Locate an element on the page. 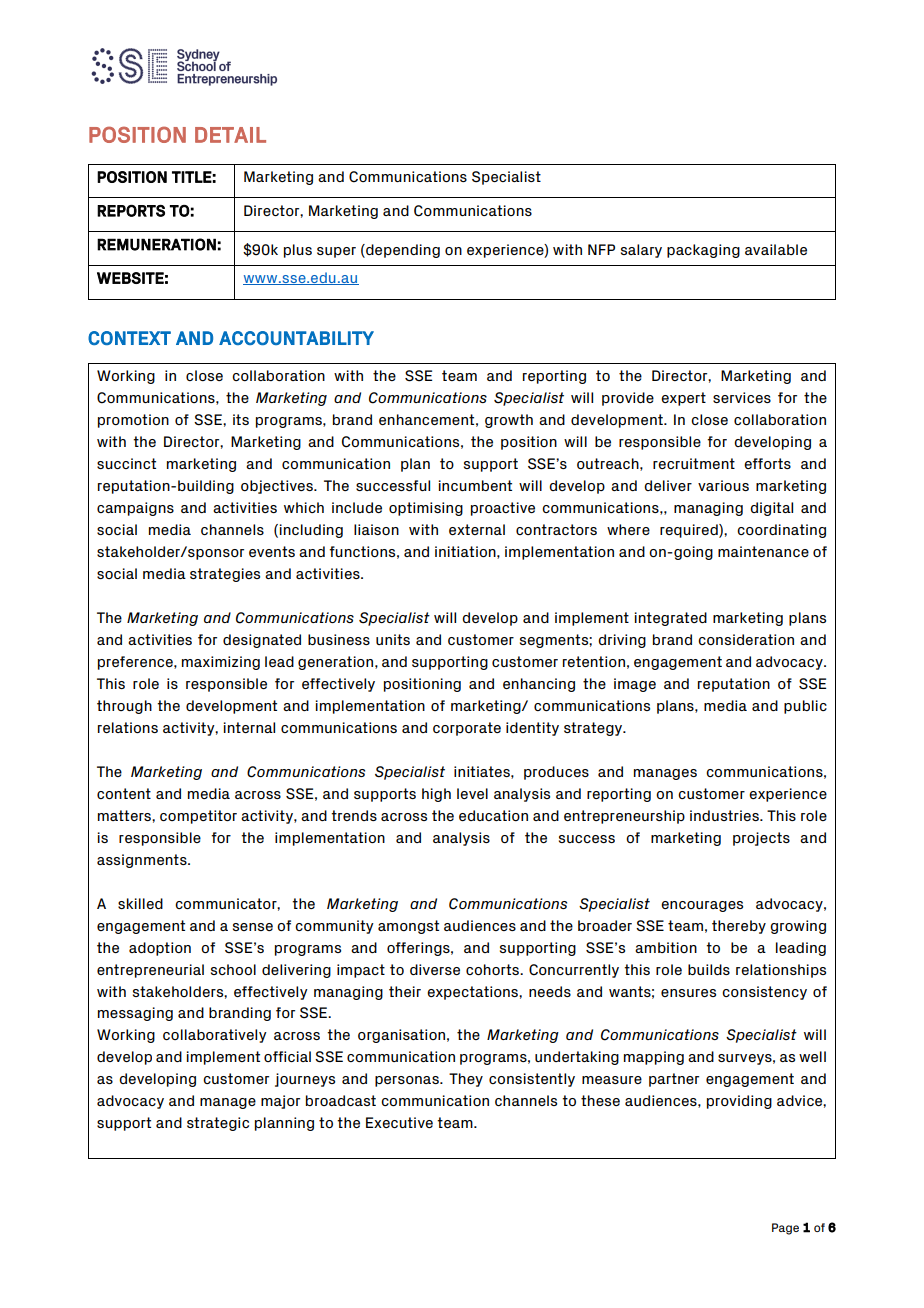 The height and width of the page is (1308, 924). education is located at coordinates (493, 815).
